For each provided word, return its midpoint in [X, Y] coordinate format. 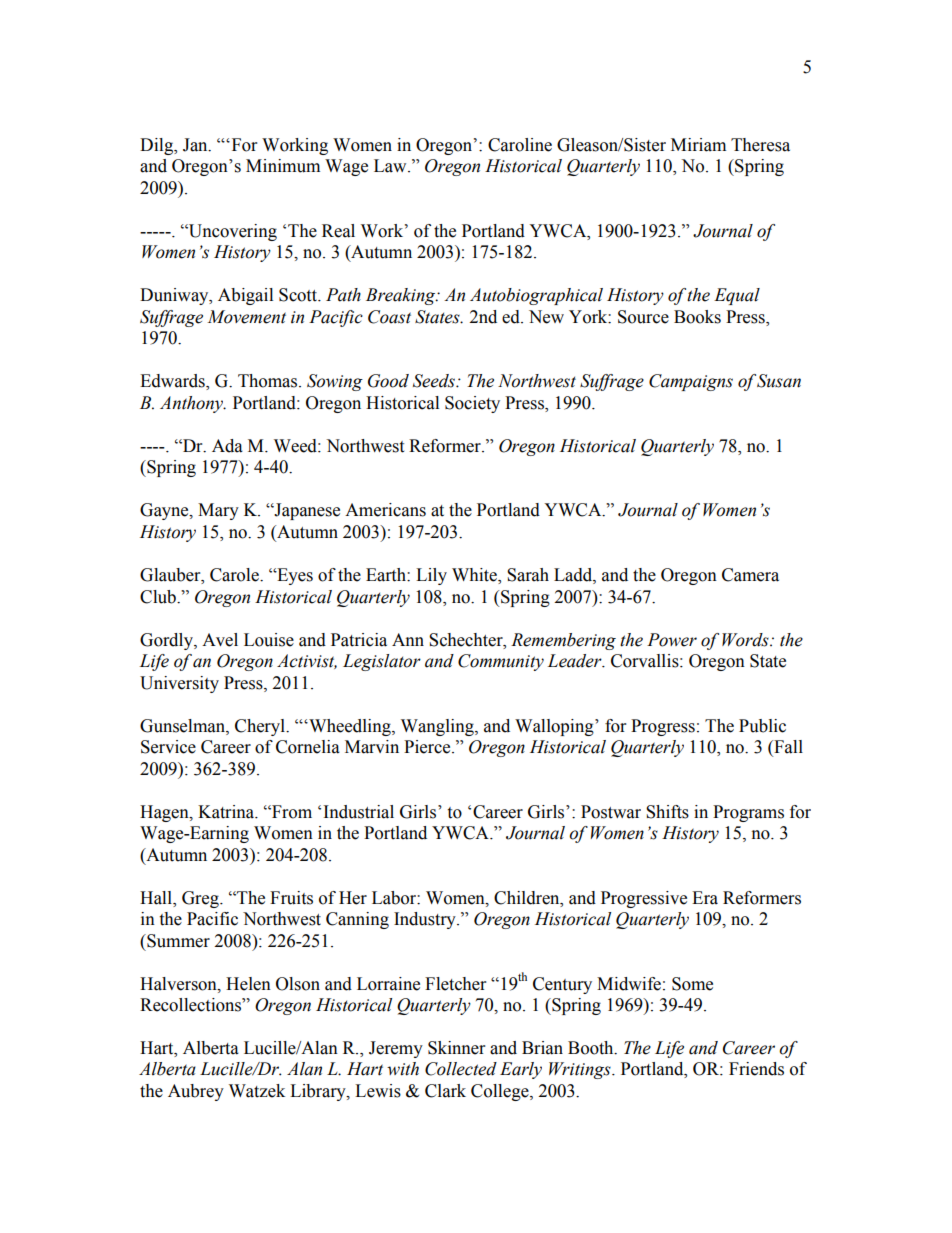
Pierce [428, 747]
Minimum [283, 166]
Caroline [520, 145]
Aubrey [196, 1092]
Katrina [227, 812]
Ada [227, 446]
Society [472, 404]
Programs [748, 813]
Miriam [698, 145]
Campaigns [691, 382]
